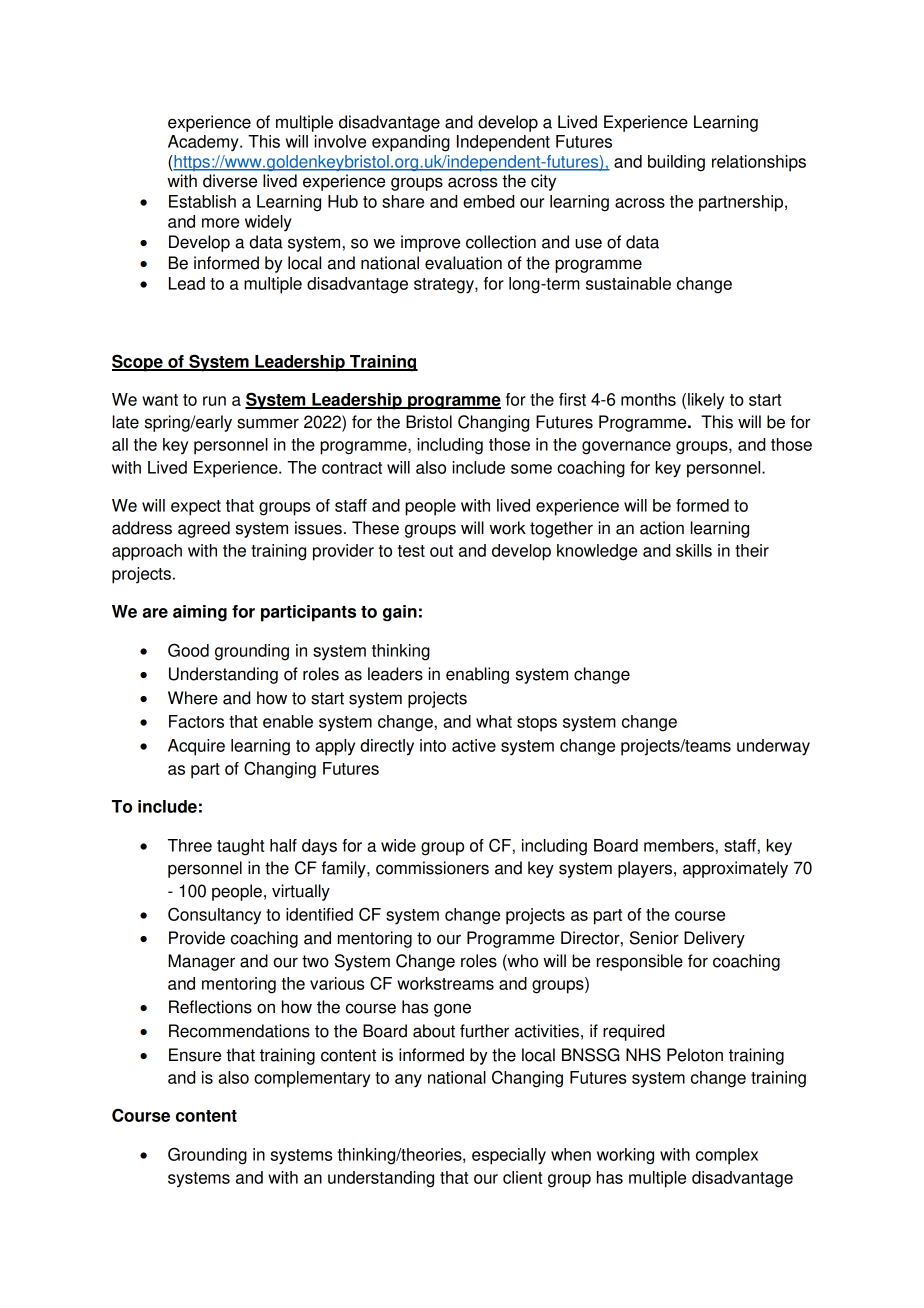  Describe the element at coordinates (727, 1156) in the screenshot. I see `complex` at that location.
